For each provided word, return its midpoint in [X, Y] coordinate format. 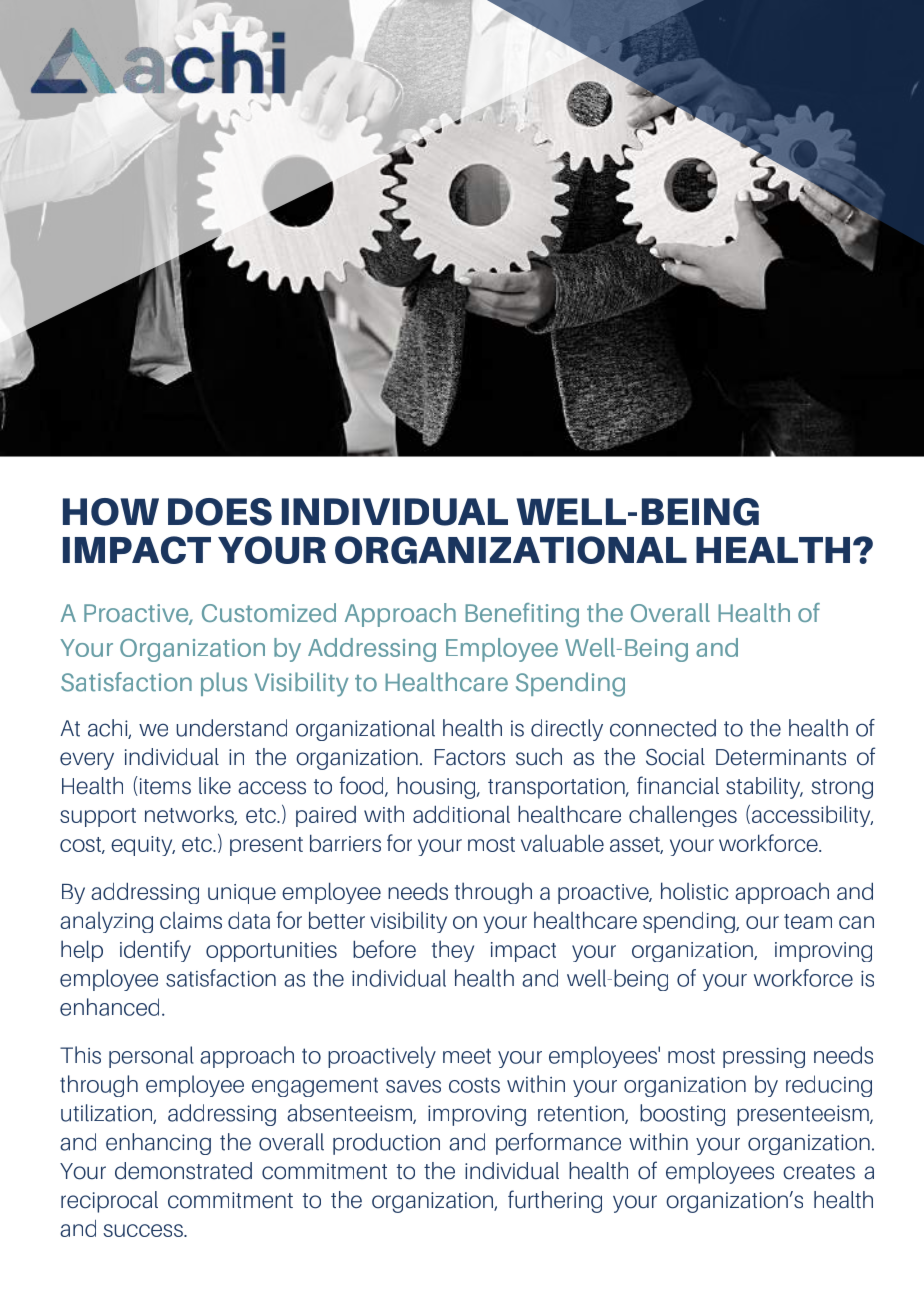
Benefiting [522, 615]
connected [663, 728]
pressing [764, 1058]
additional [461, 814]
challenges [683, 816]
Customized [269, 612]
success [144, 1230]
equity [143, 846]
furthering [555, 1201]
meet [467, 1056]
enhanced [109, 1007]
